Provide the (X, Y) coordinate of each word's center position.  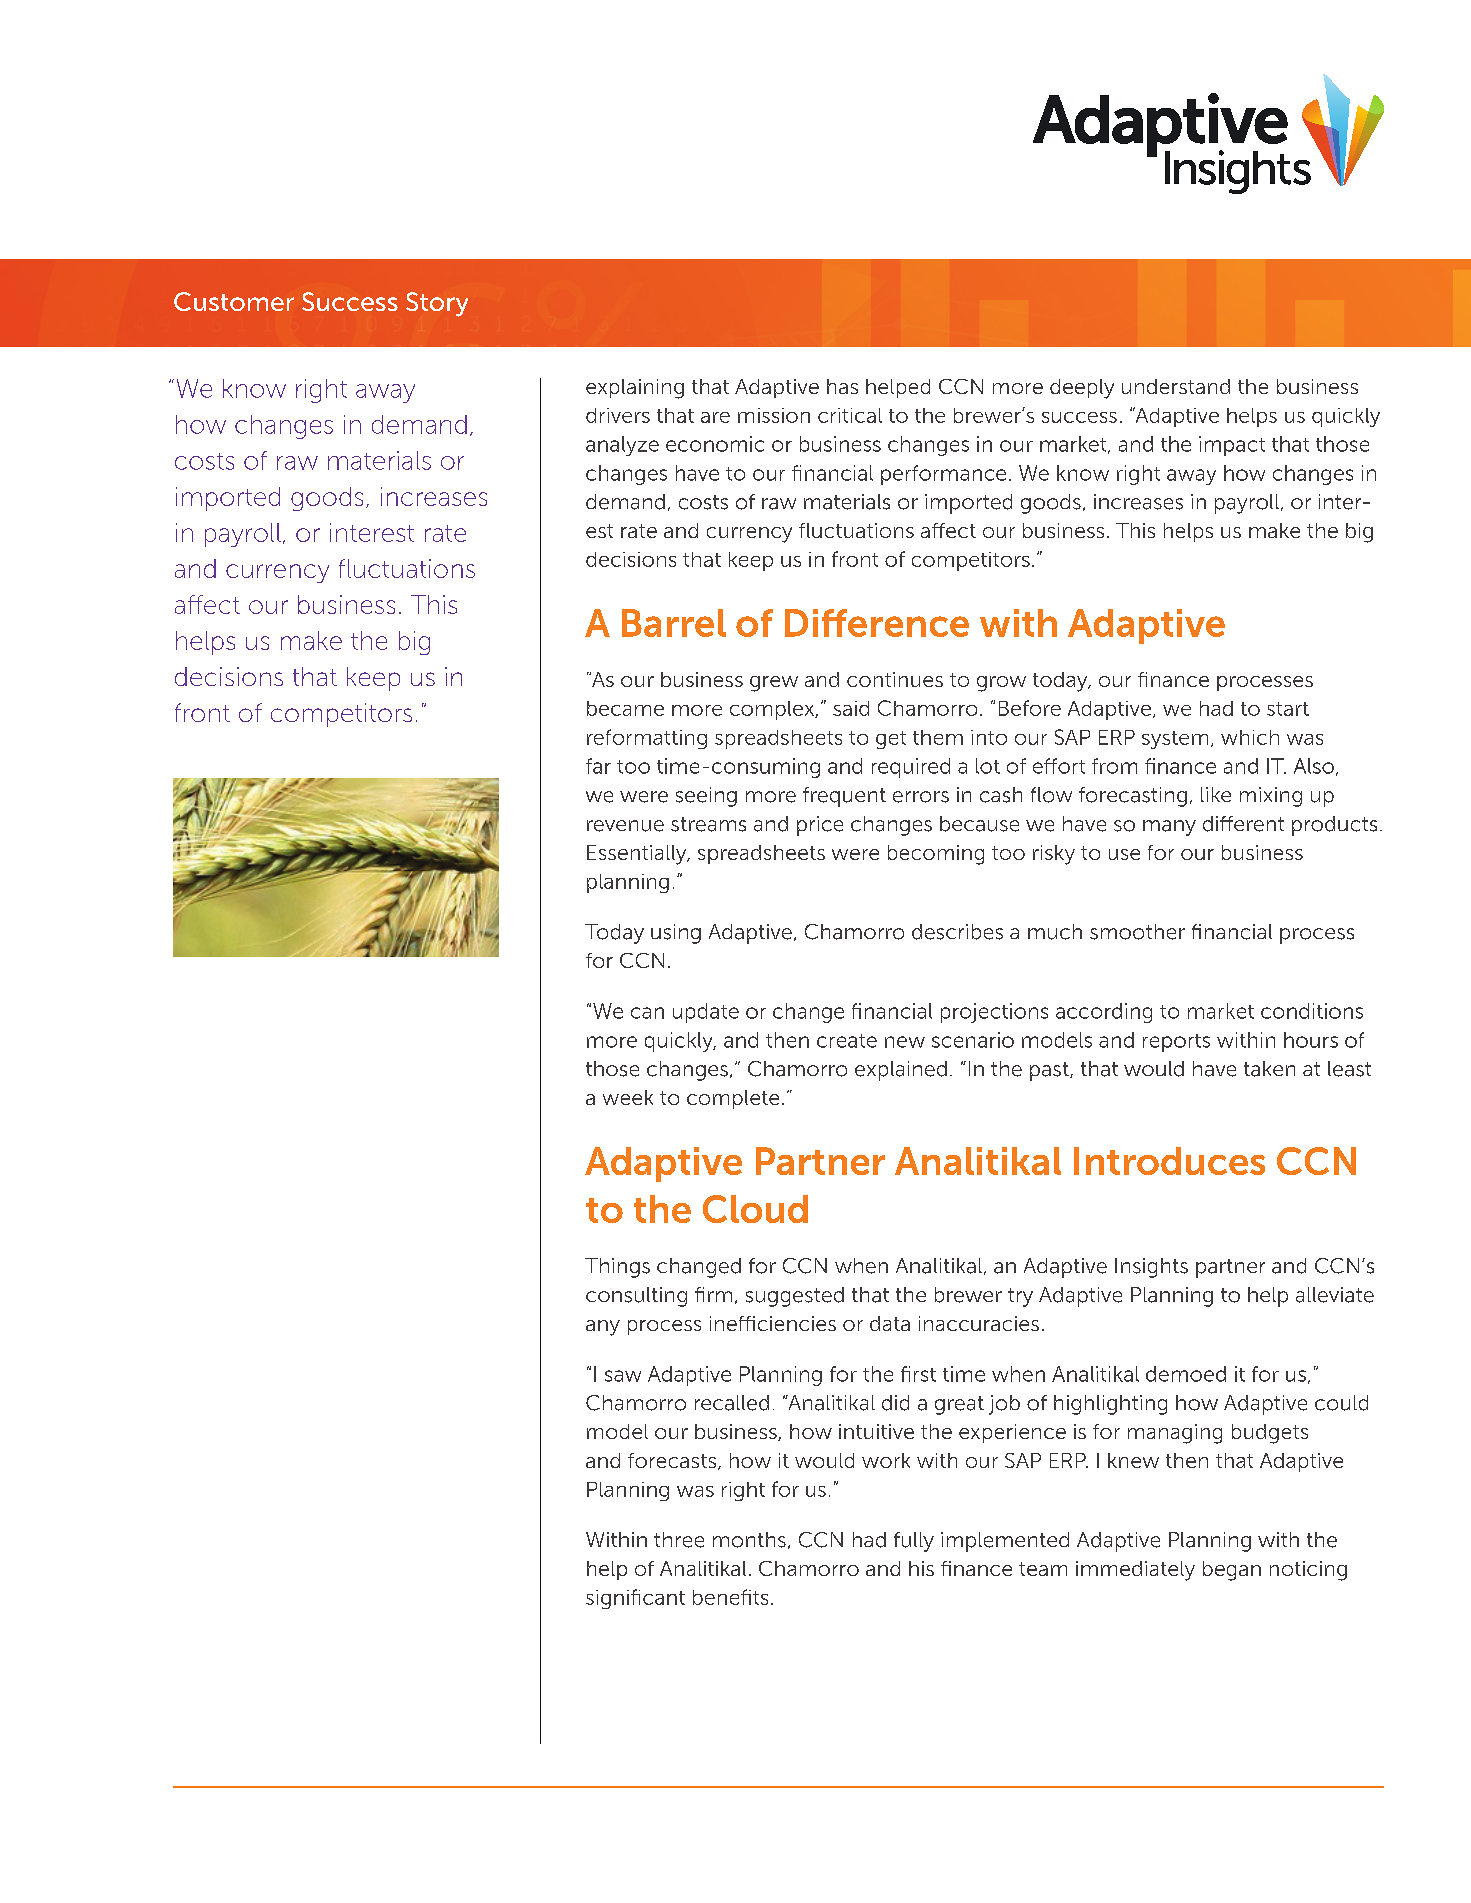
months (749, 1540)
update (706, 1013)
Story (437, 304)
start (1288, 709)
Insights (1151, 1268)
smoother (1137, 932)
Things (617, 1268)
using (676, 934)
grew (774, 684)
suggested (795, 1297)
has (842, 386)
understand (1176, 386)
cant (664, 1598)
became (625, 708)
